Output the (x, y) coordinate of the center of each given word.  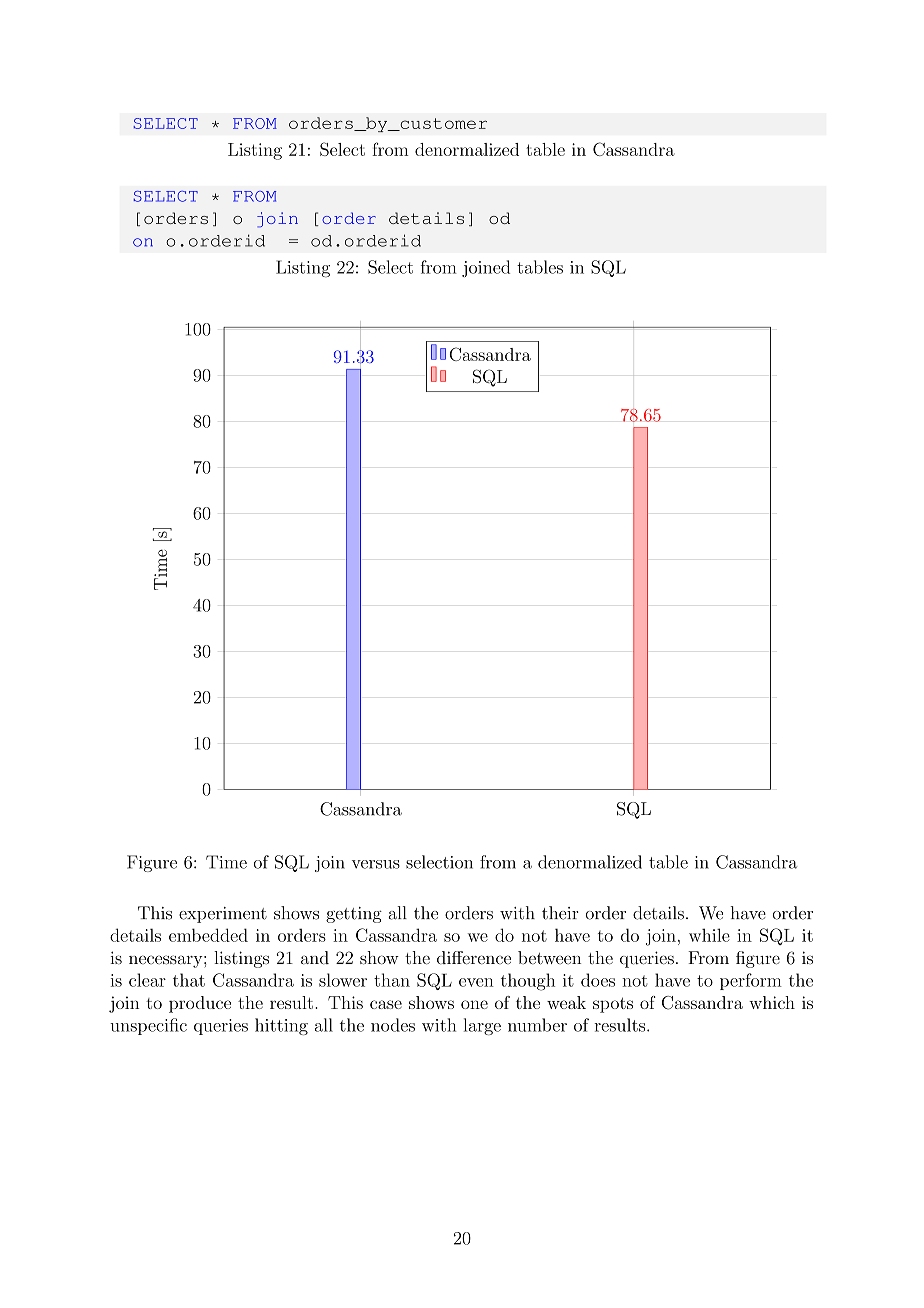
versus (376, 864)
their (560, 913)
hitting (281, 1026)
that (189, 980)
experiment (223, 915)
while (709, 935)
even (476, 982)
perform (751, 981)
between (549, 958)
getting (354, 915)
